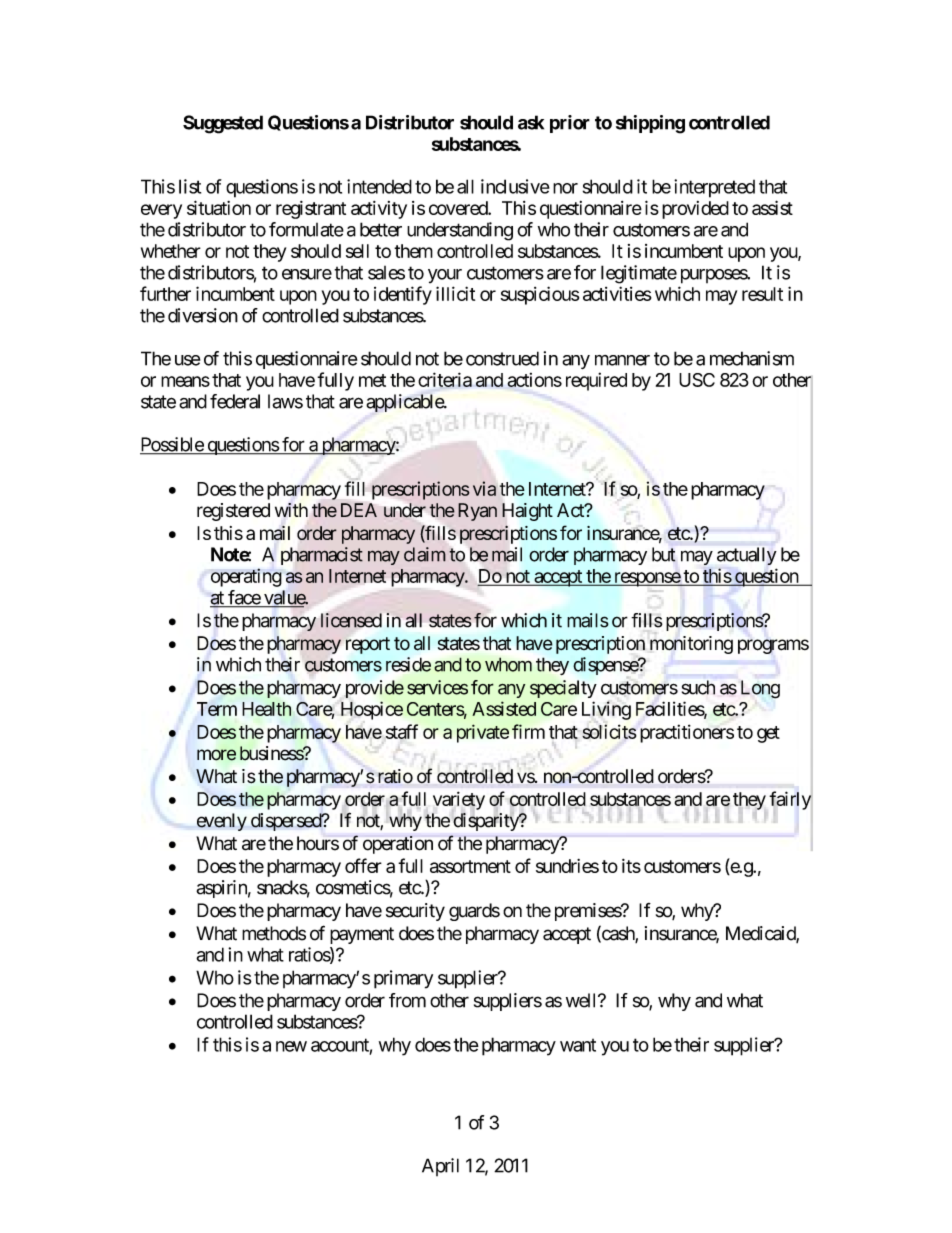 The image size is (952, 1233). I want to click on Suggested, so click(223, 124).
